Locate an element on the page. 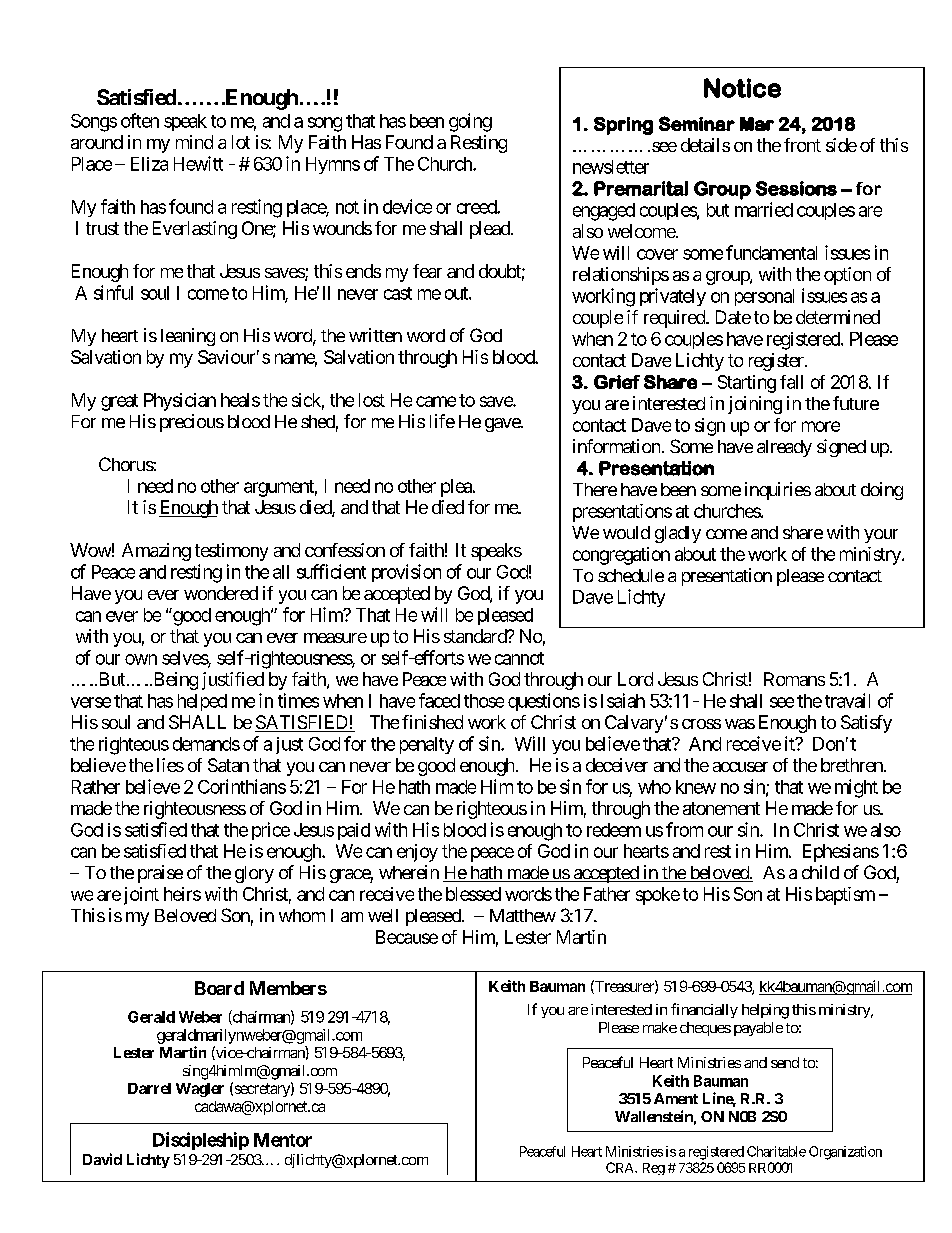  going is located at coordinates (470, 122).
